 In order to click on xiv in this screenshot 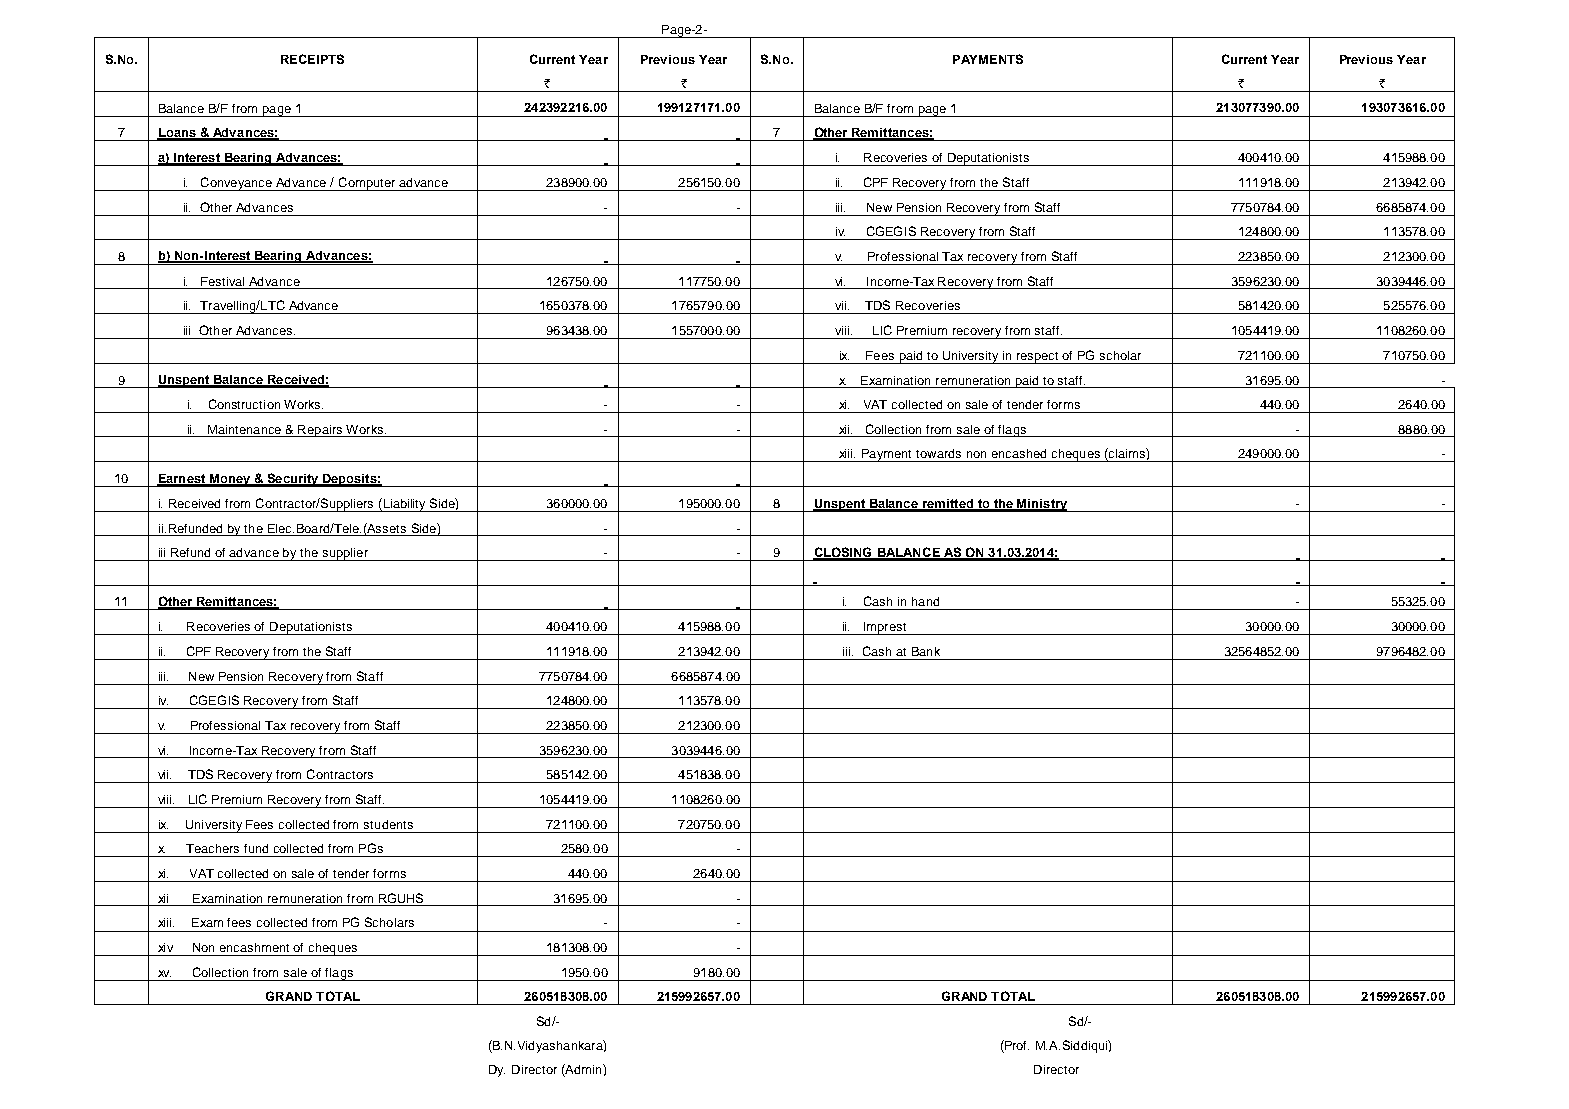, I will do `click(165, 947)`.
